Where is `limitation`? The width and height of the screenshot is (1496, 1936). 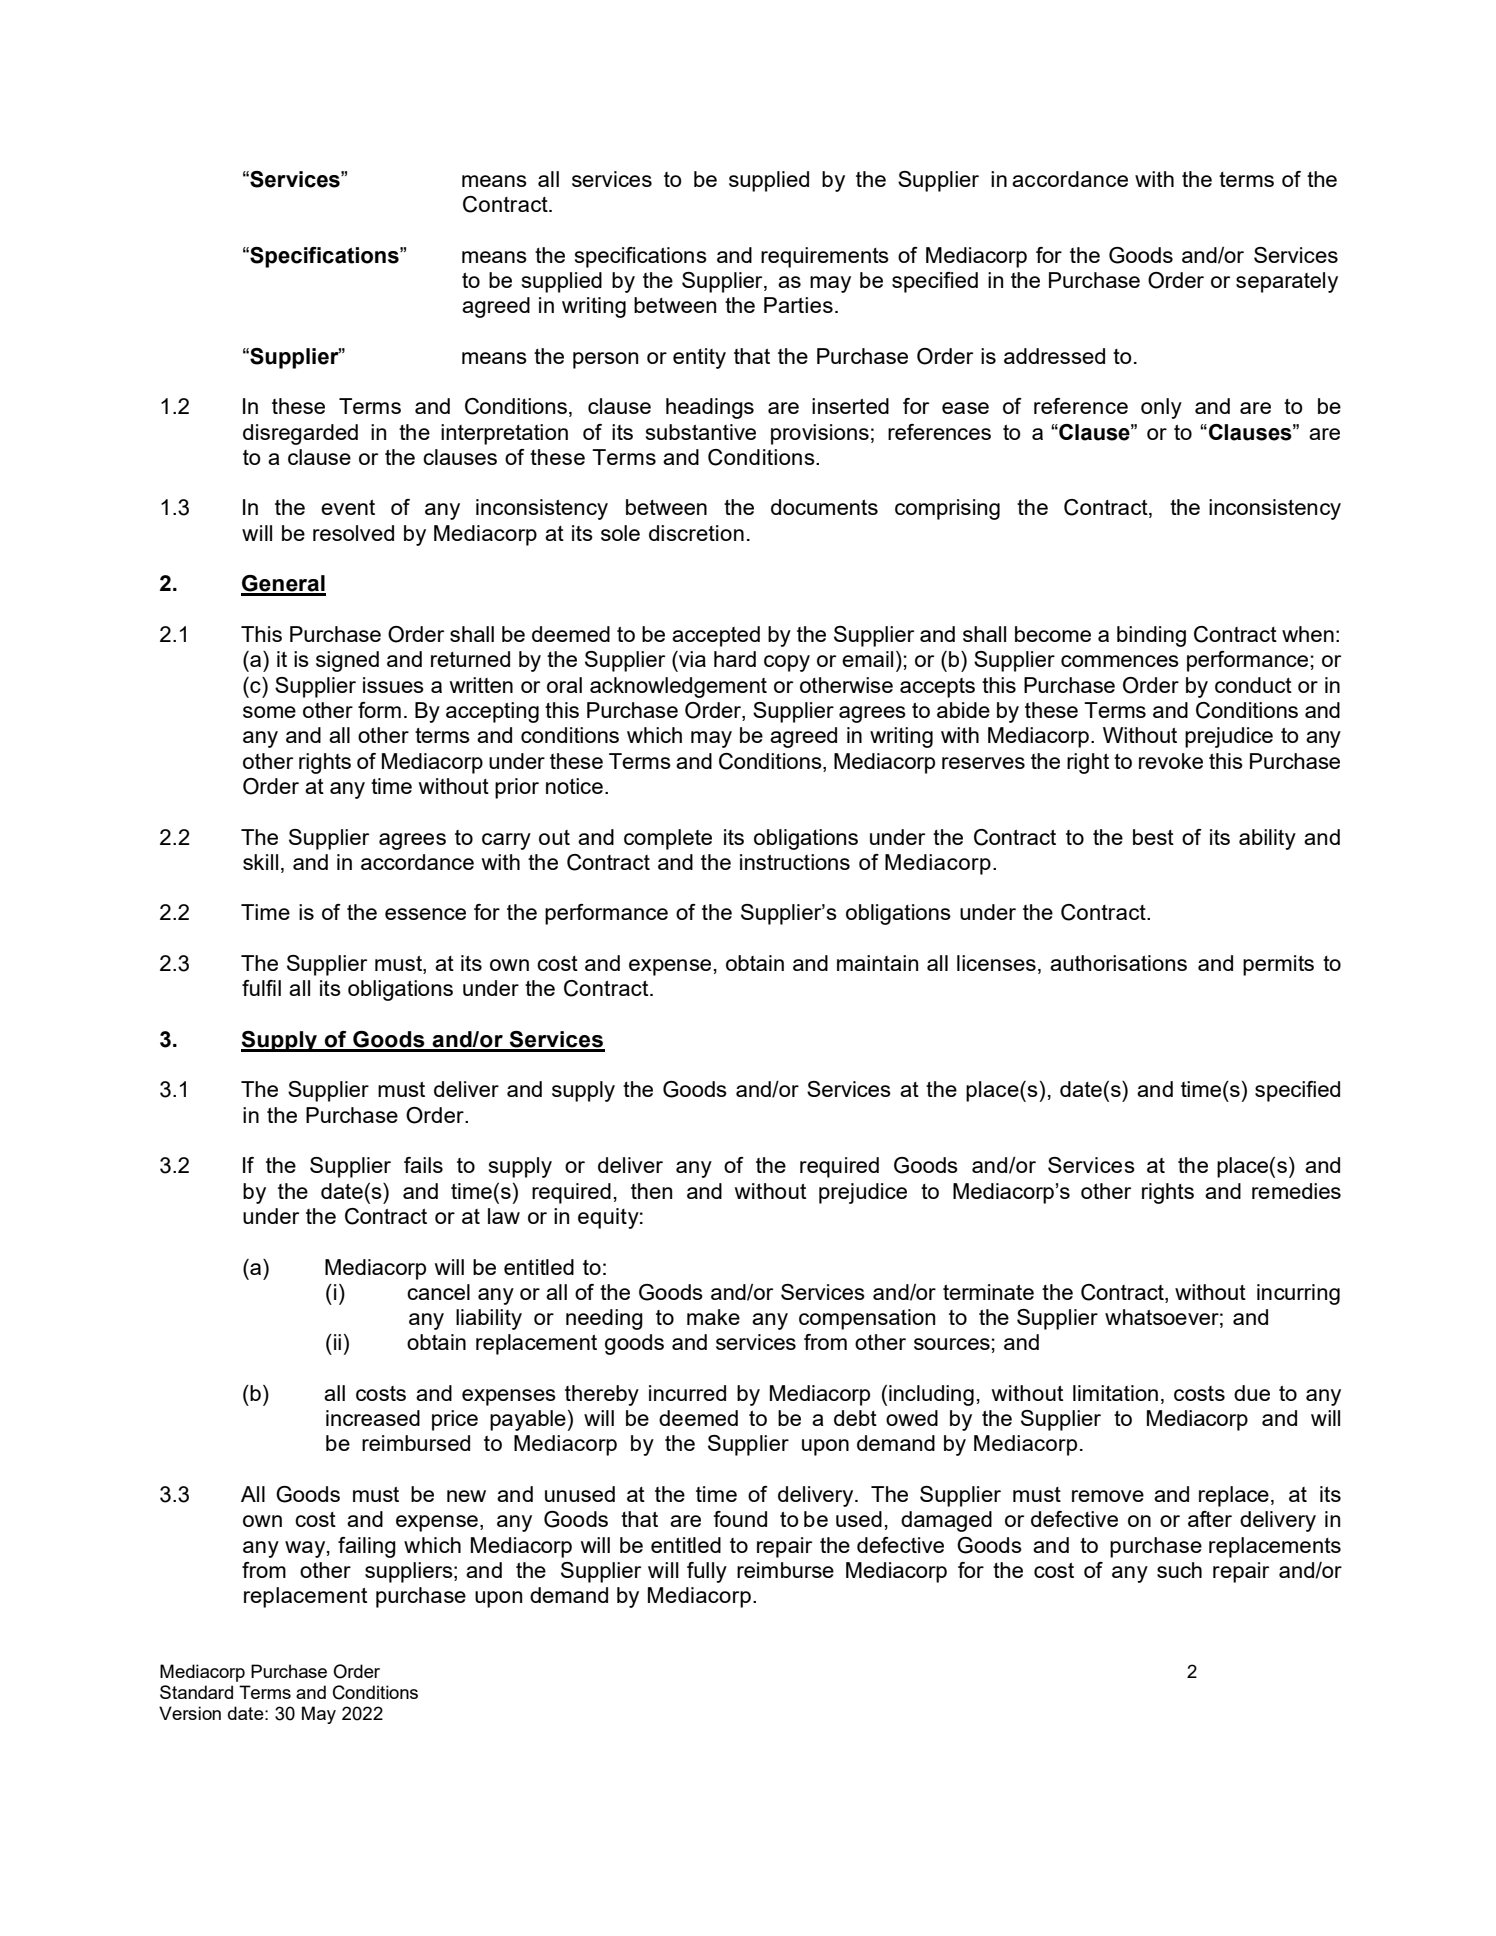
limitation is located at coordinates (1115, 1393).
